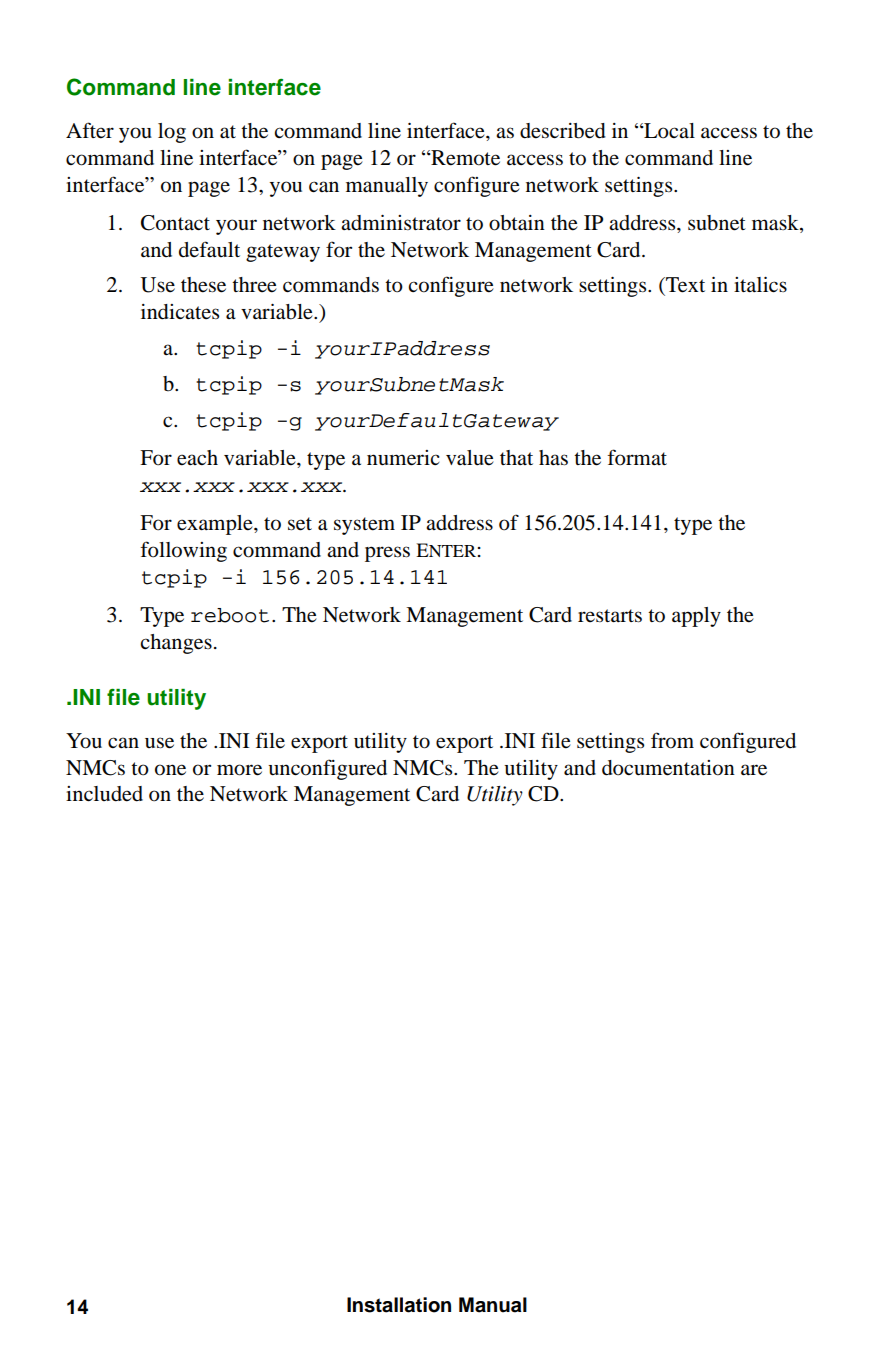 This screenshot has width=887, height=1372. What do you see at coordinates (172, 133) in the screenshot?
I see `log` at bounding box center [172, 133].
